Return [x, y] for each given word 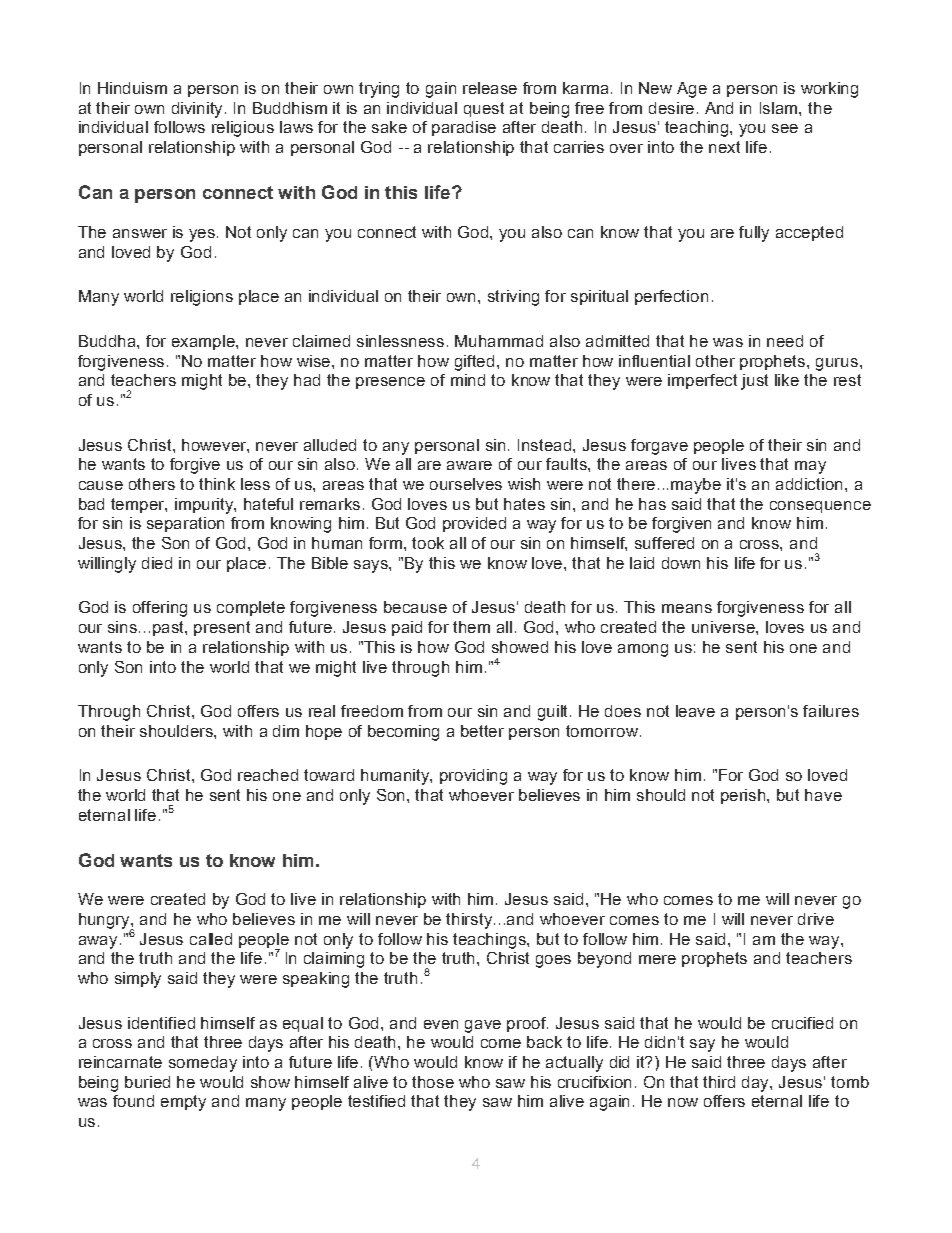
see [785, 128]
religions [202, 298]
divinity [199, 110]
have [823, 795]
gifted [476, 363]
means [687, 608]
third [719, 1082]
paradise [464, 128]
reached [268, 775]
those [433, 1082]
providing [473, 777]
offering [160, 609]
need [785, 341]
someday [203, 1064]
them [471, 627]
